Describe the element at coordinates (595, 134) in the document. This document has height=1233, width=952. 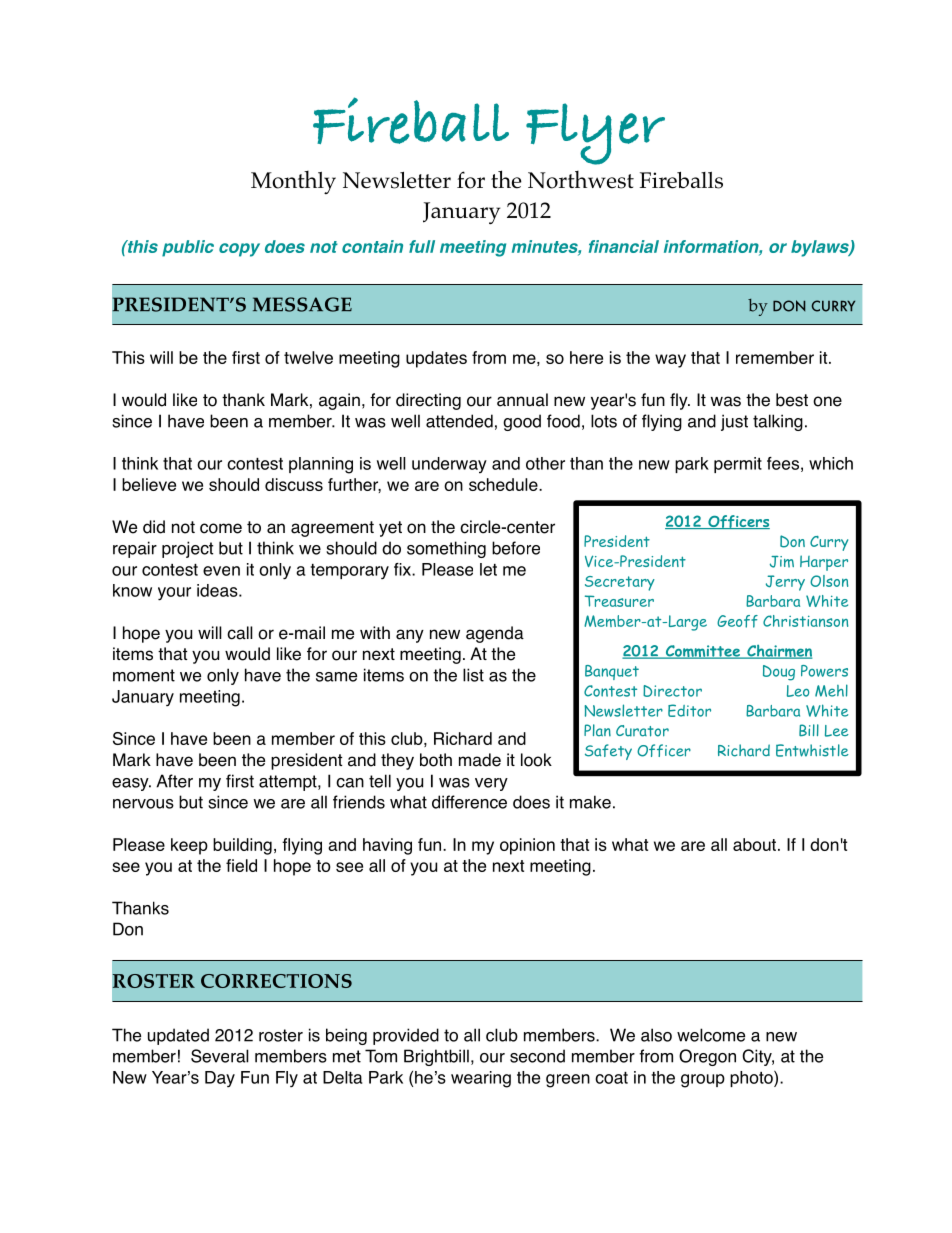
I see `Flyer` at that location.
